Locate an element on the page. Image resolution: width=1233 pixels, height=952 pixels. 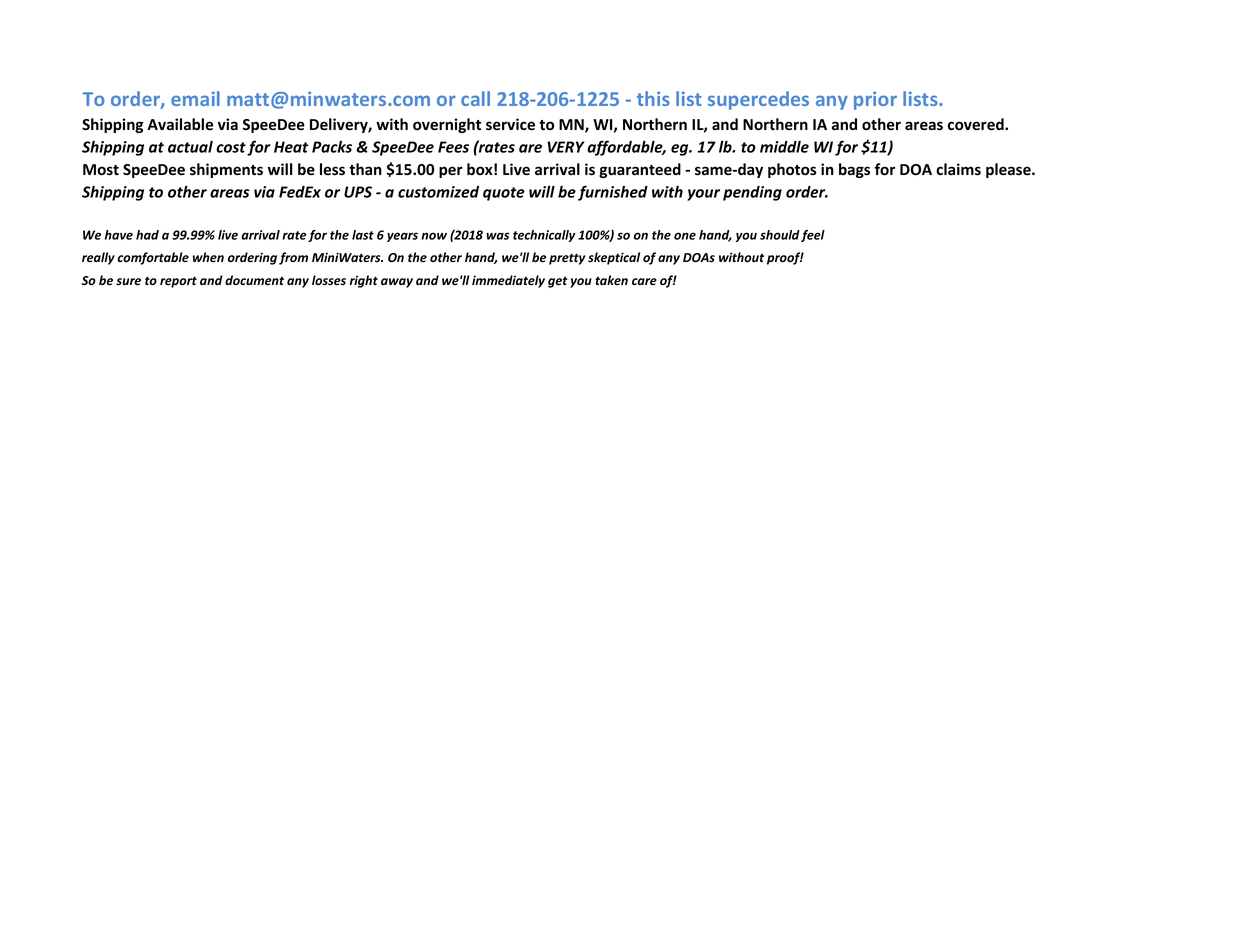
email is located at coordinates (195, 98).
